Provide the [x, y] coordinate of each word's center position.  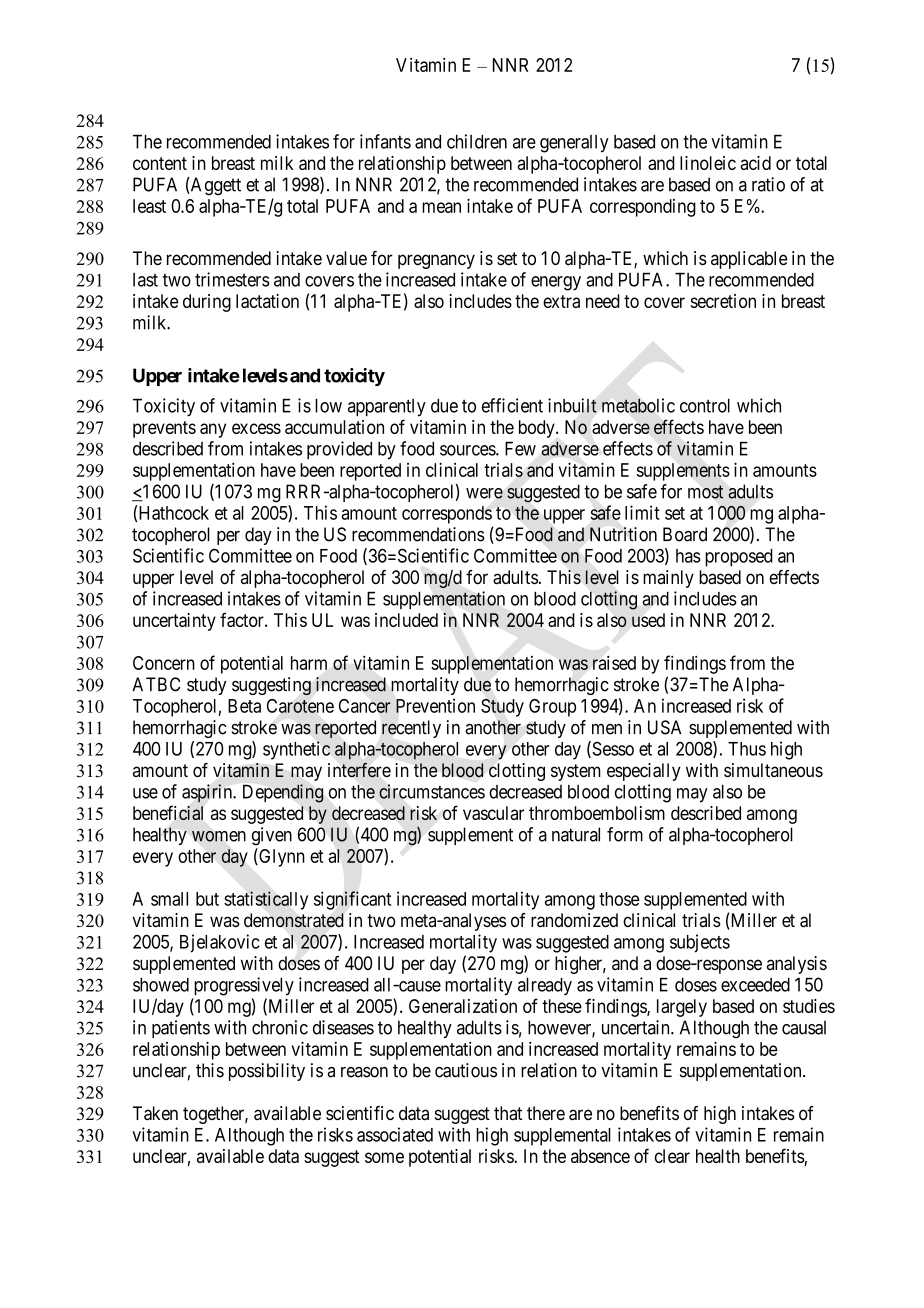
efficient [512, 405]
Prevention [435, 705]
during [207, 303]
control [705, 406]
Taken [155, 1113]
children [477, 141]
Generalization [463, 1006]
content [160, 163]
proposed [739, 558]
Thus [747, 749]
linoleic [708, 163]
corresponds [447, 515]
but [207, 899]
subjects [700, 943]
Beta [244, 706]
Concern [164, 663]
